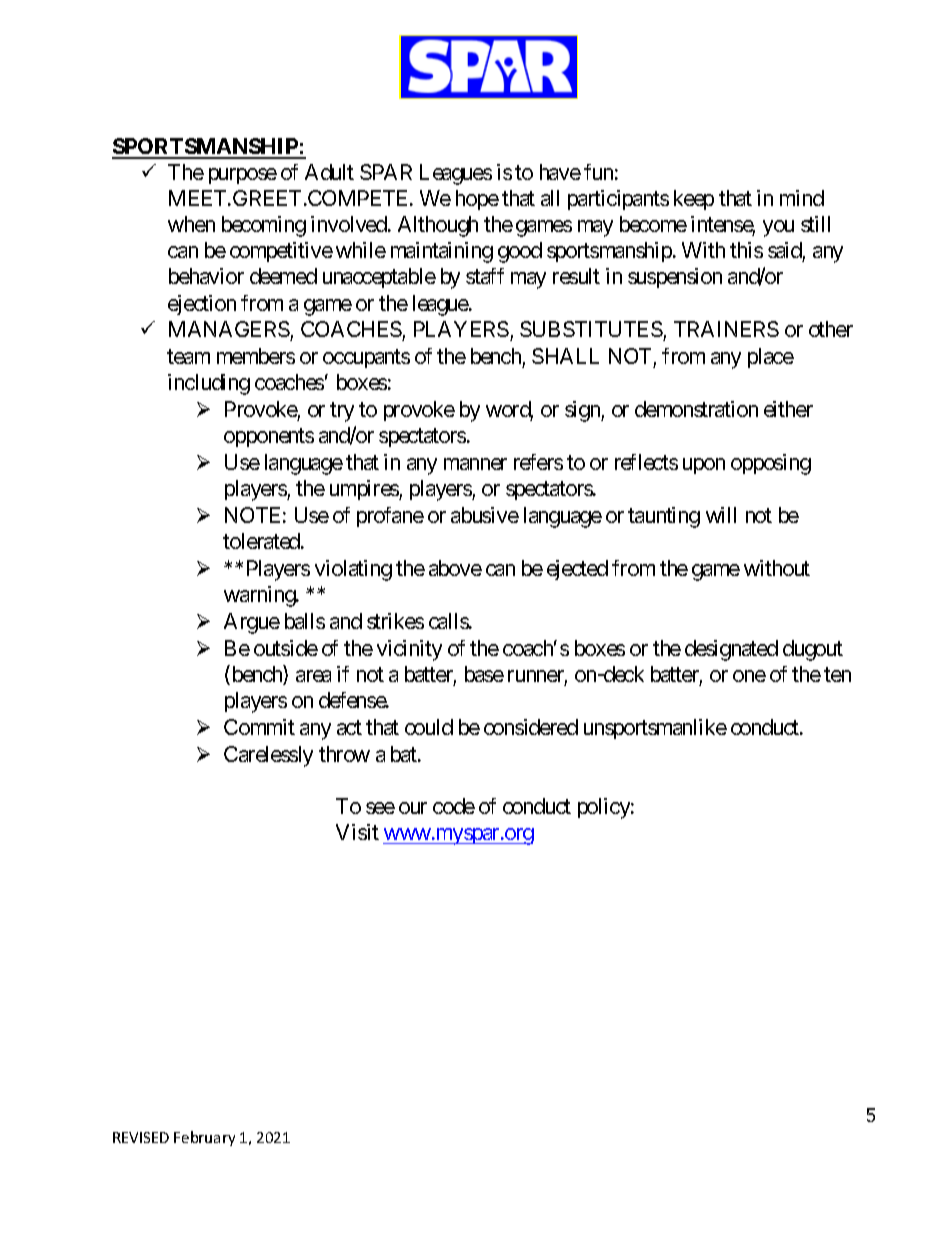  What do you see at coordinates (477, 200) in the image?
I see `hope` at bounding box center [477, 200].
